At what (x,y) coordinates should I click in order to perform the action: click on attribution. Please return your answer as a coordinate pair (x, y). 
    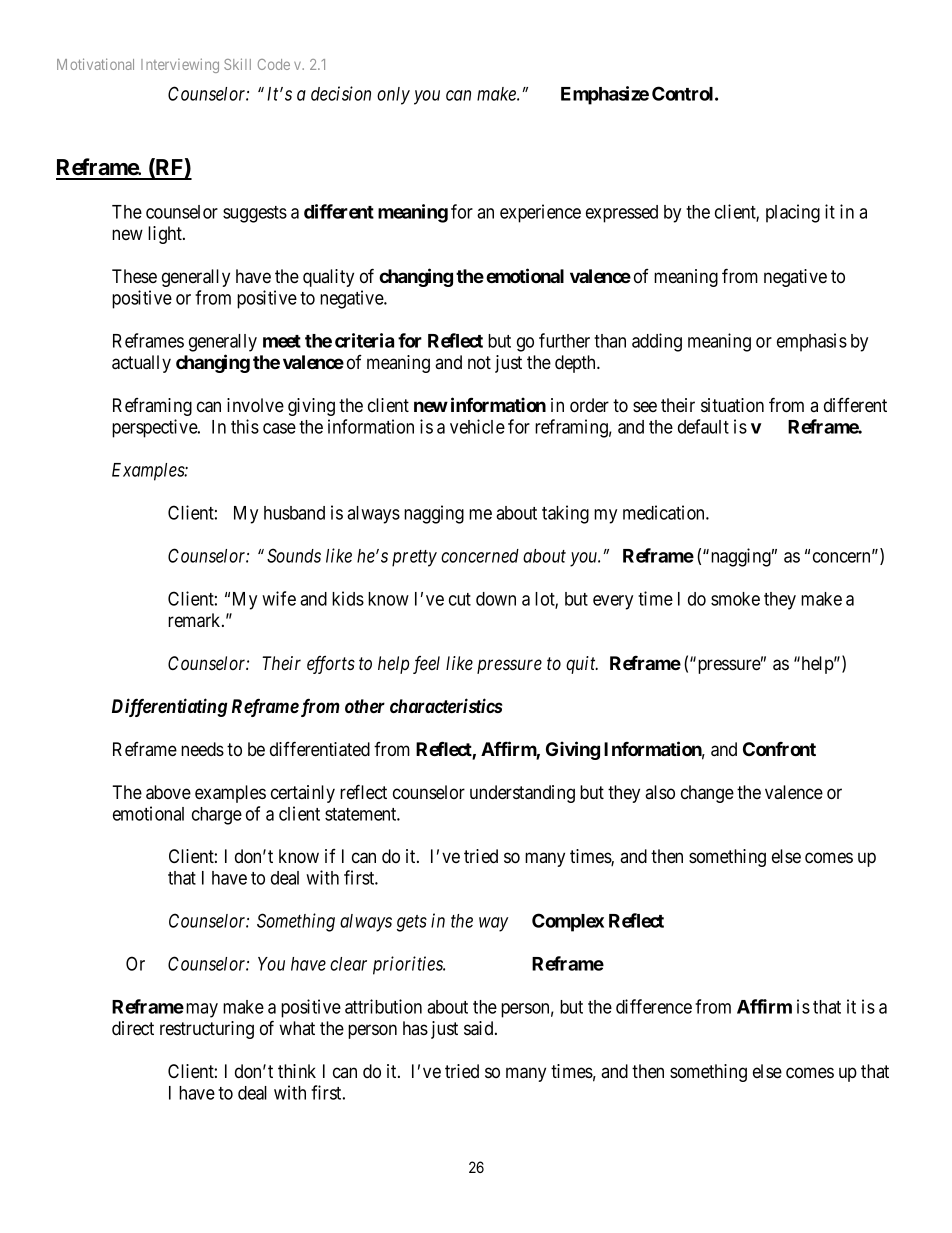
    Looking at the image, I should click on (383, 1006).
